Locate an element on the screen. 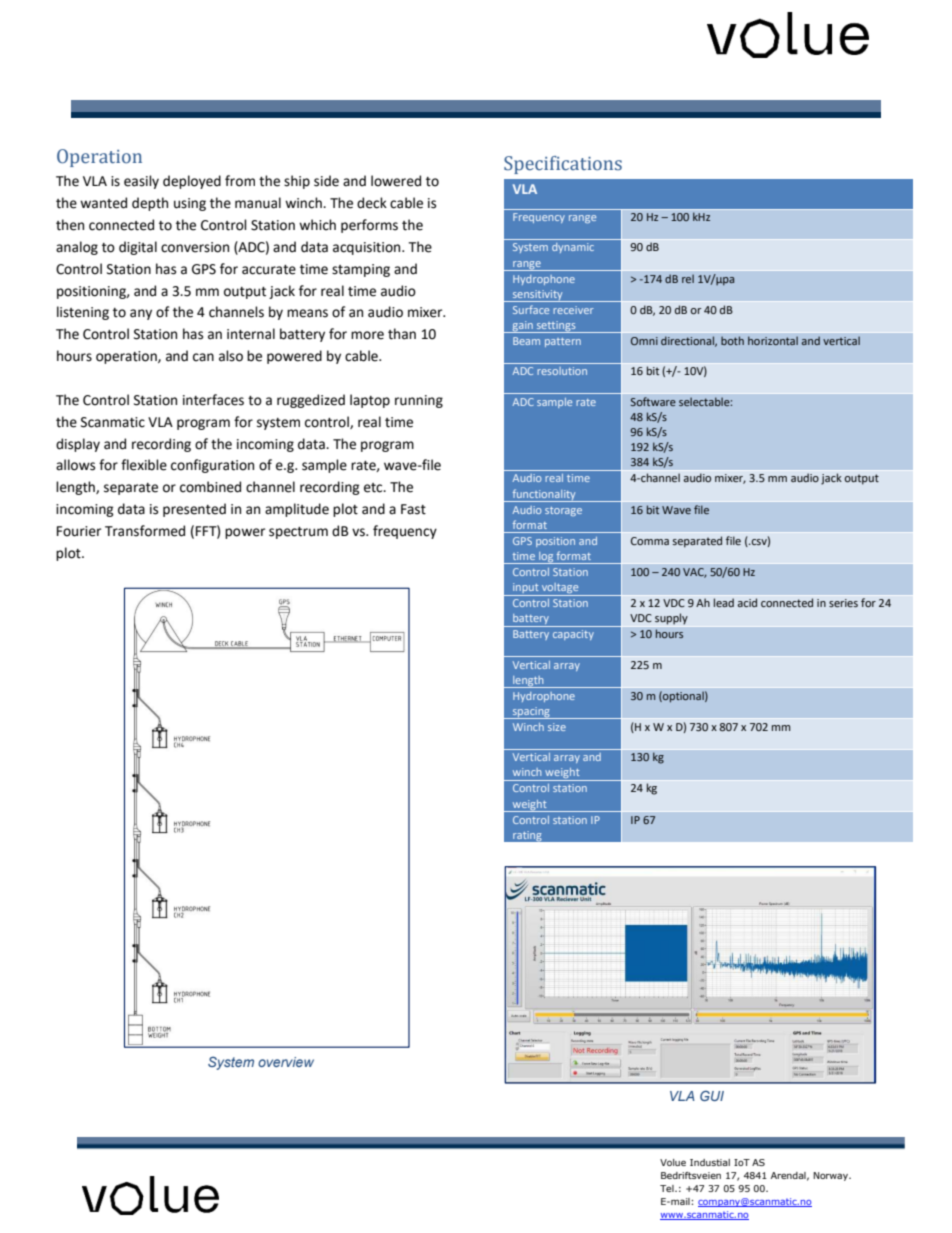 This screenshot has height=1233, width=952. acid is located at coordinates (747, 602).
